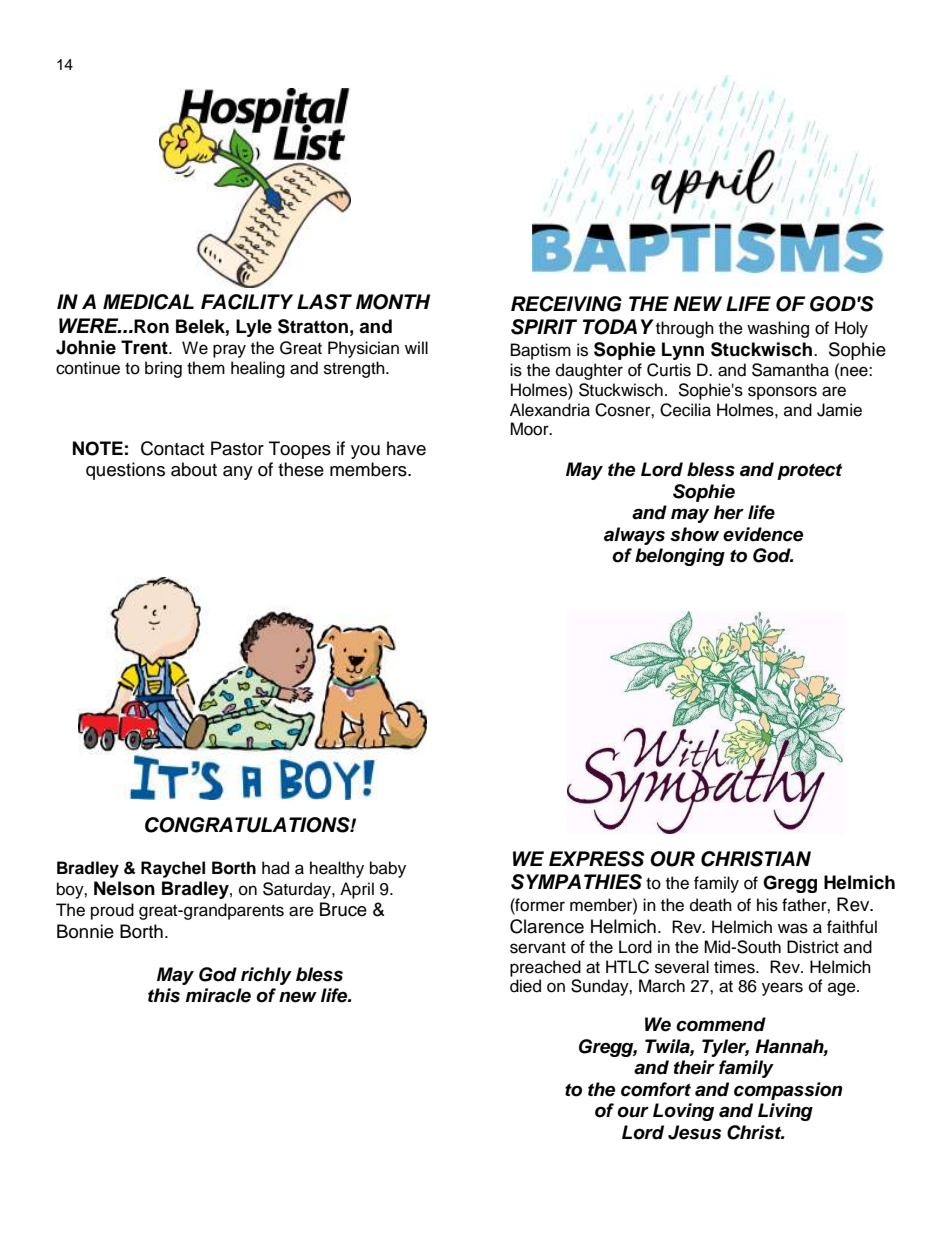 This screenshot has height=1233, width=952. I want to click on times, so click(735, 967).
